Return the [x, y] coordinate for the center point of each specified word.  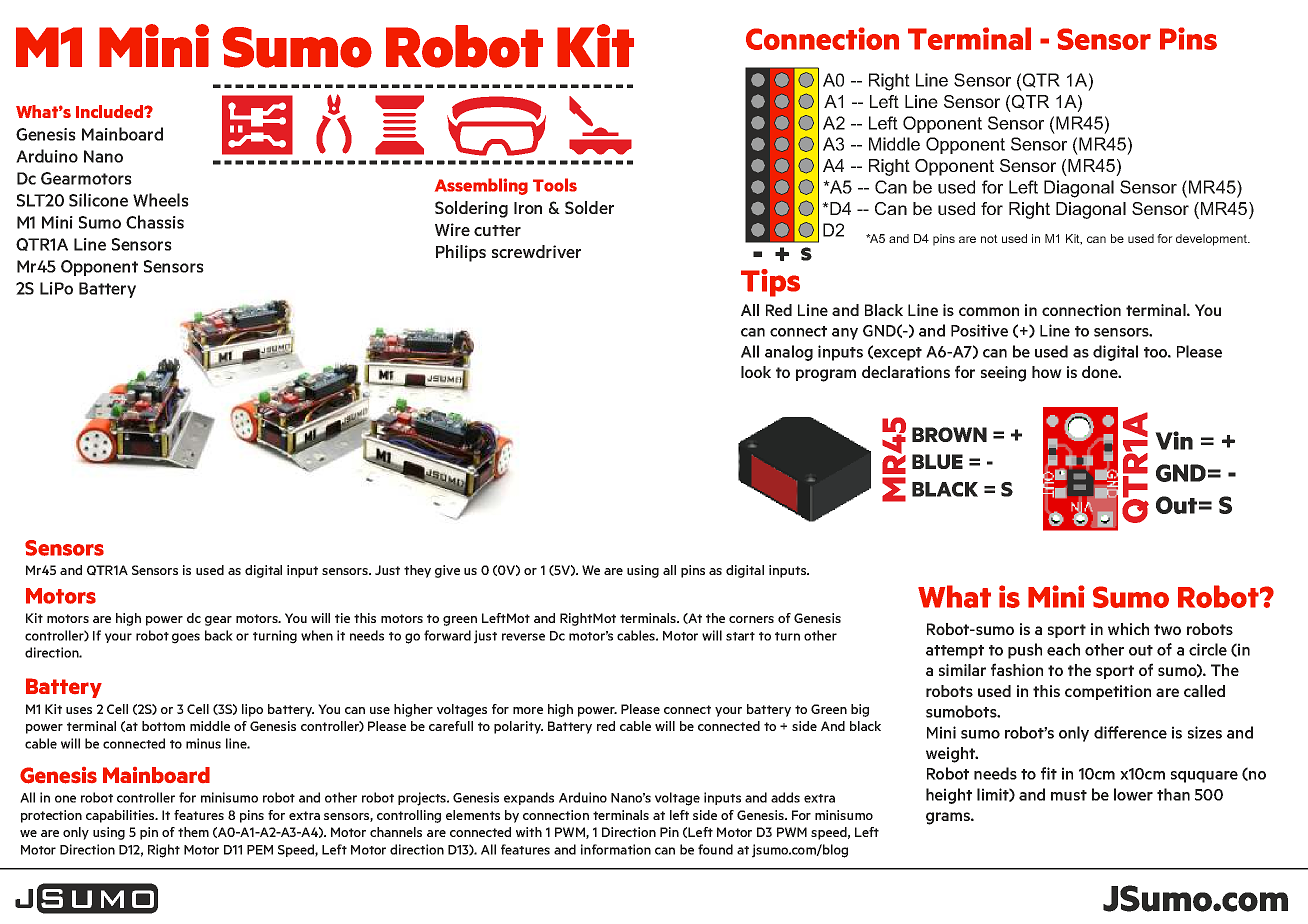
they [417, 571]
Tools [555, 185]
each [1063, 649]
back [219, 635]
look [756, 372]
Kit [595, 45]
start [740, 636]
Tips [770, 283]
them [193, 832]
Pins [1188, 38]
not [989, 238]
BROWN [949, 434]
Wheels [161, 200]
